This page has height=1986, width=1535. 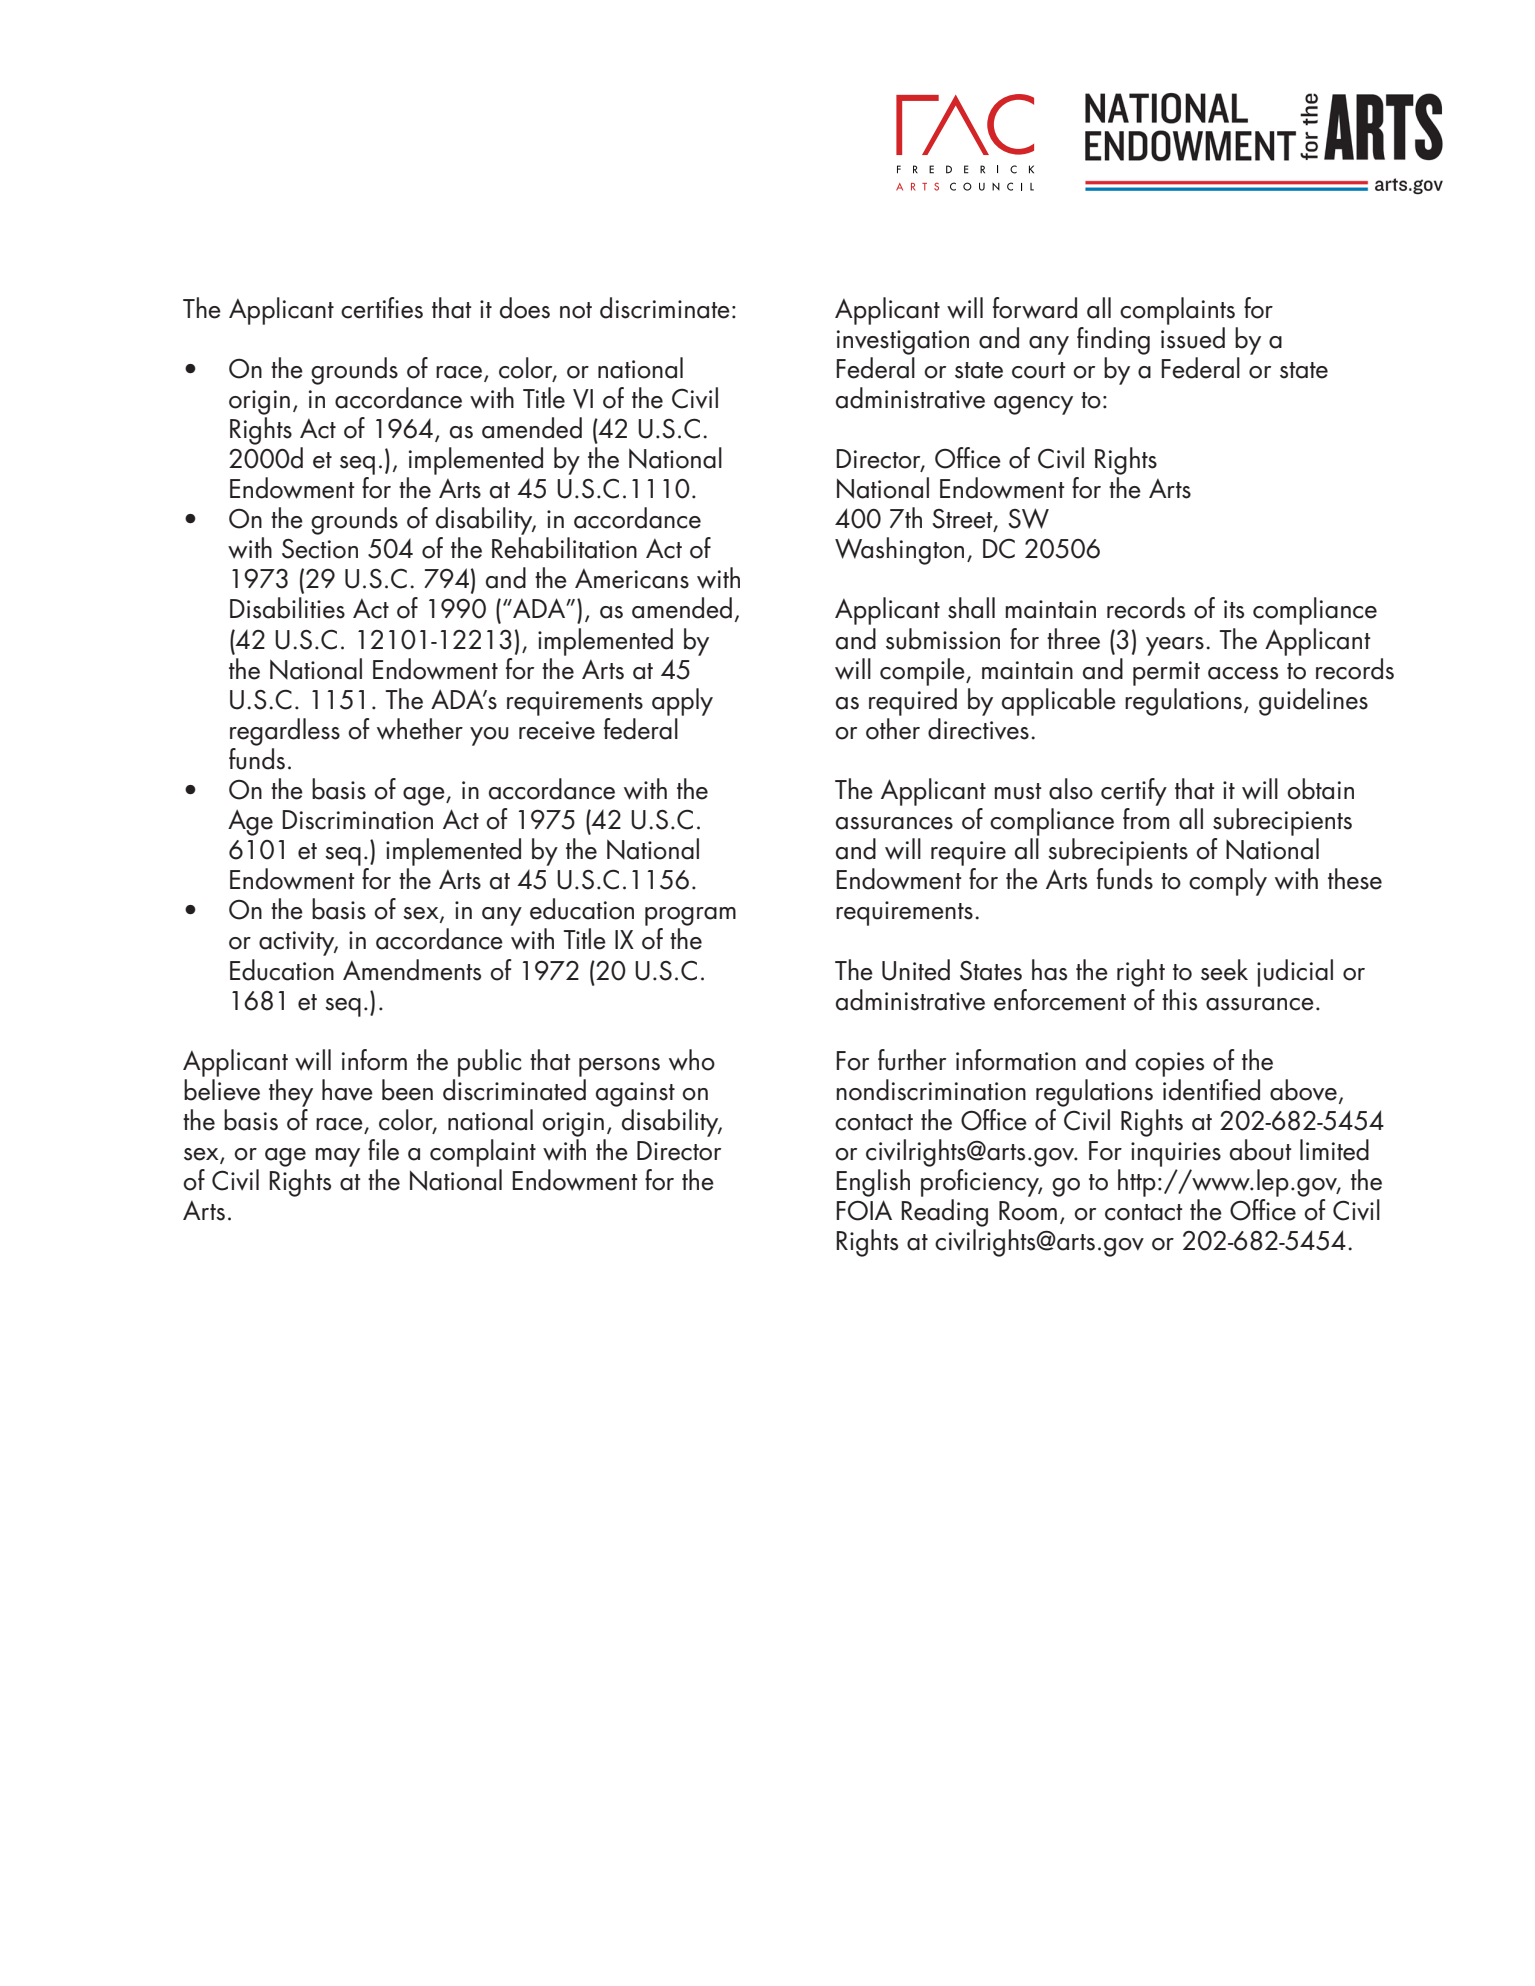 What do you see at coordinates (1176, 1154) in the page?
I see `inquiries` at bounding box center [1176, 1154].
